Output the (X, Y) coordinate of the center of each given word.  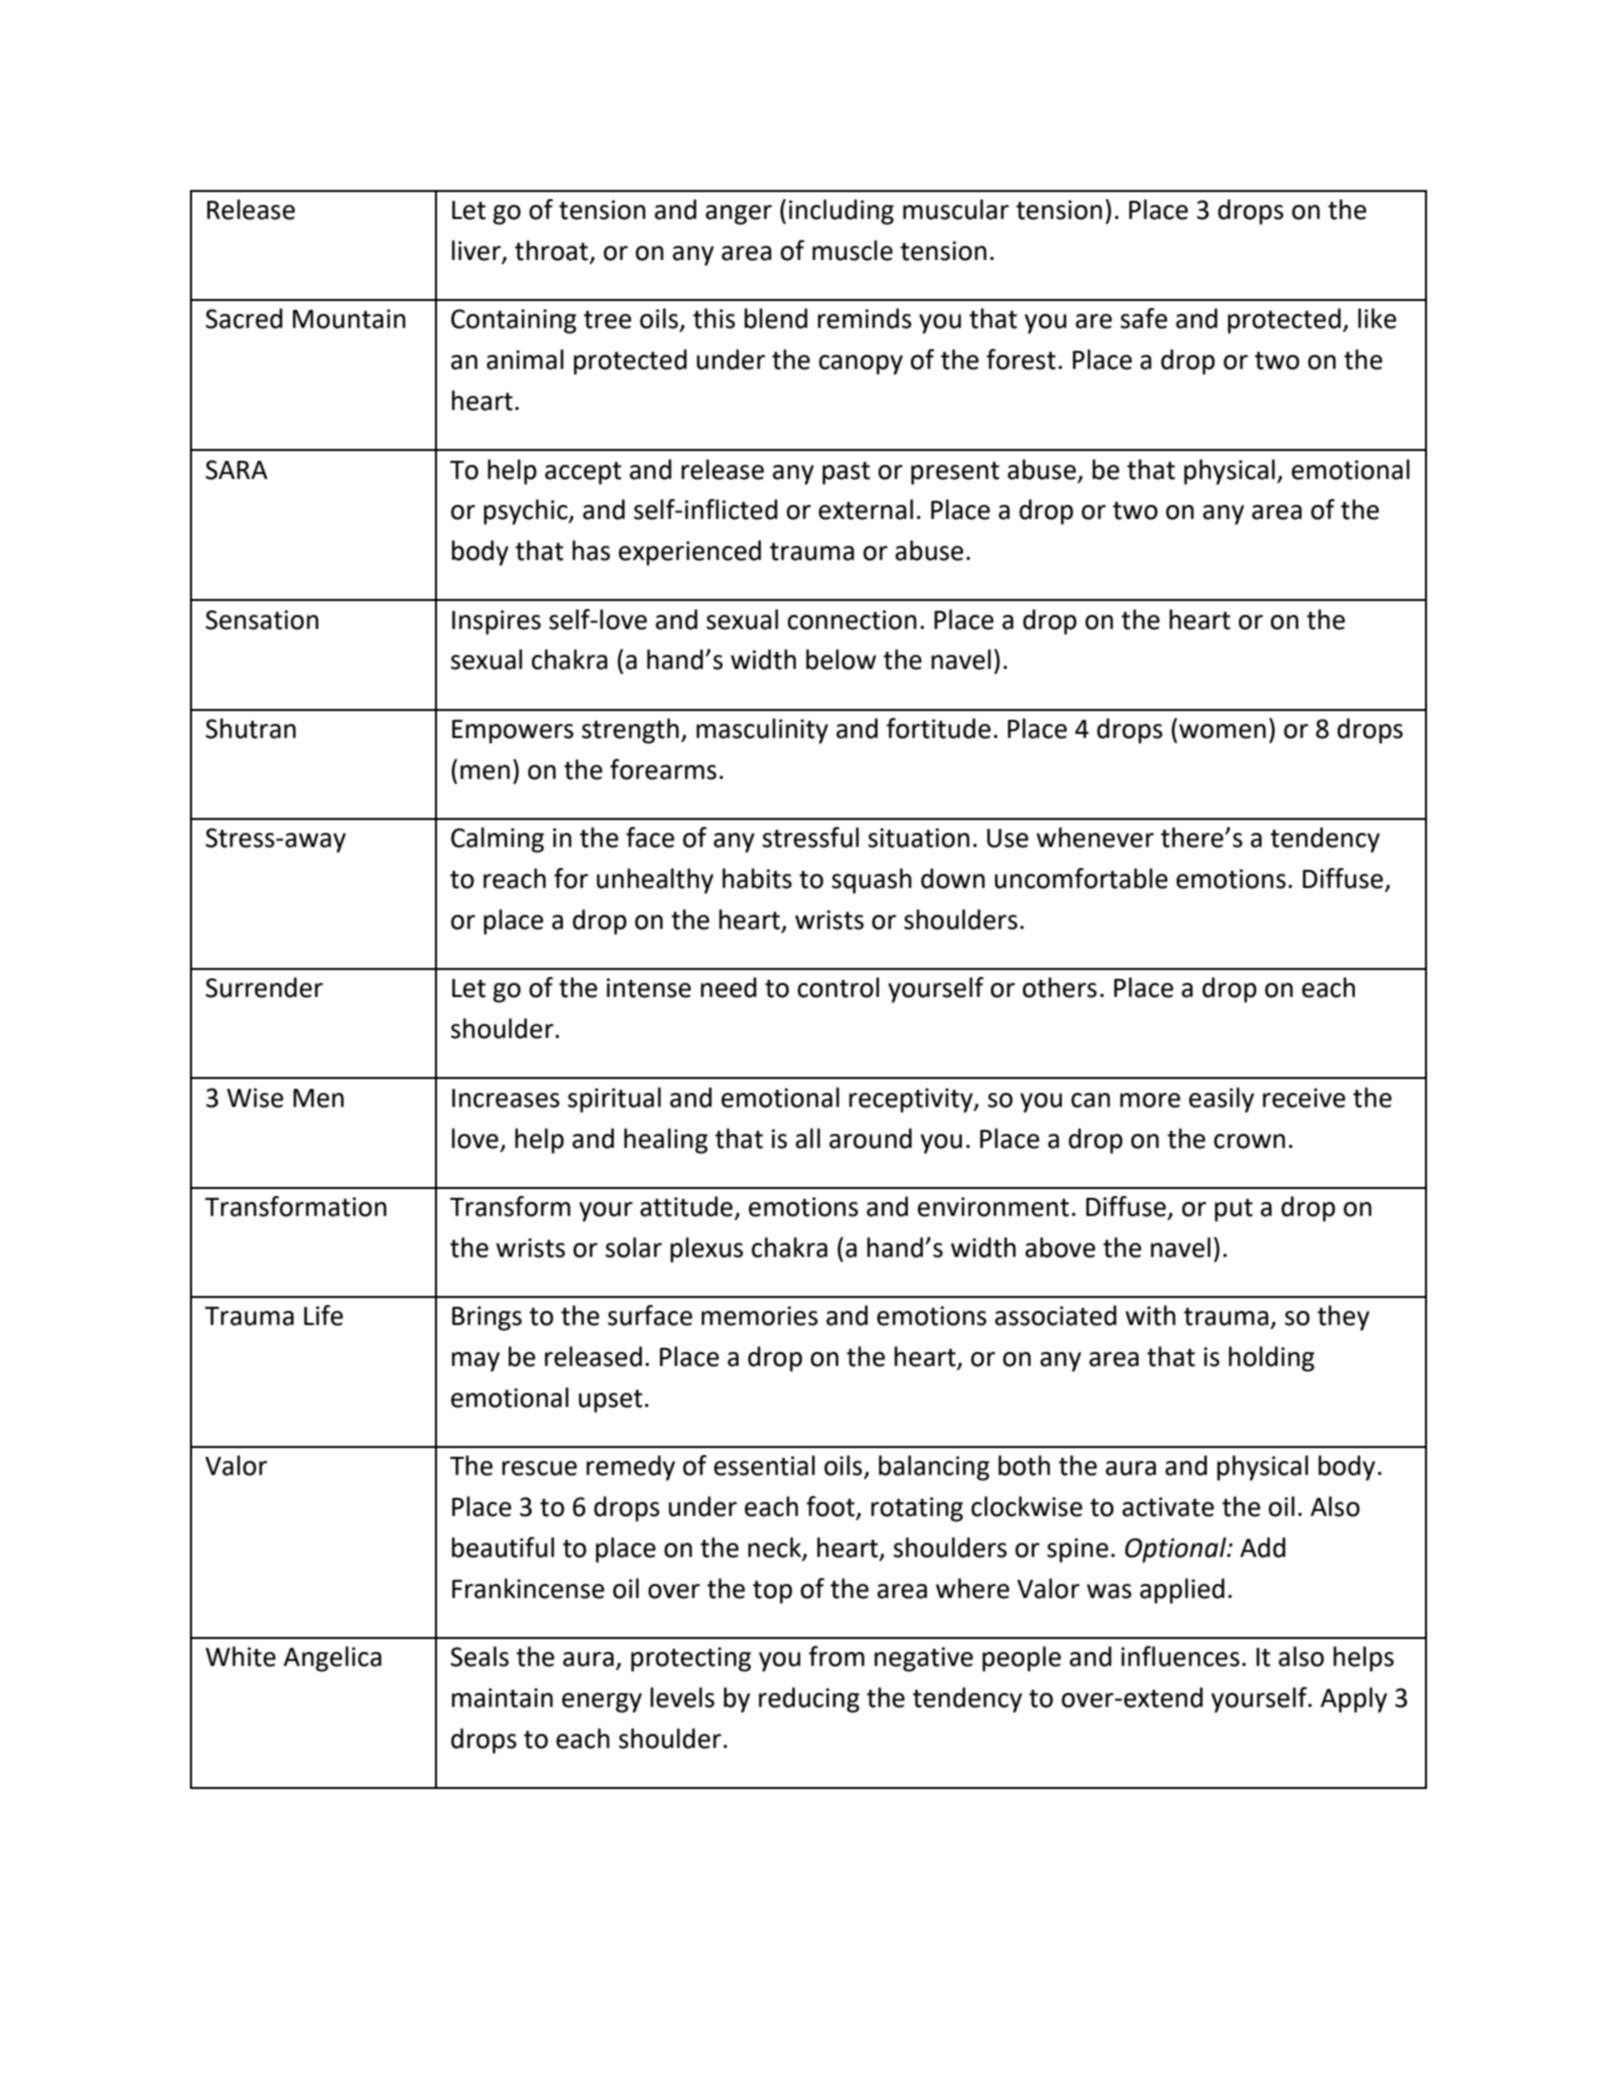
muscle (852, 250)
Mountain (349, 319)
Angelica (332, 1659)
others (1060, 987)
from (837, 1656)
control (838, 987)
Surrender (264, 987)
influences (1180, 1656)
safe (1143, 318)
